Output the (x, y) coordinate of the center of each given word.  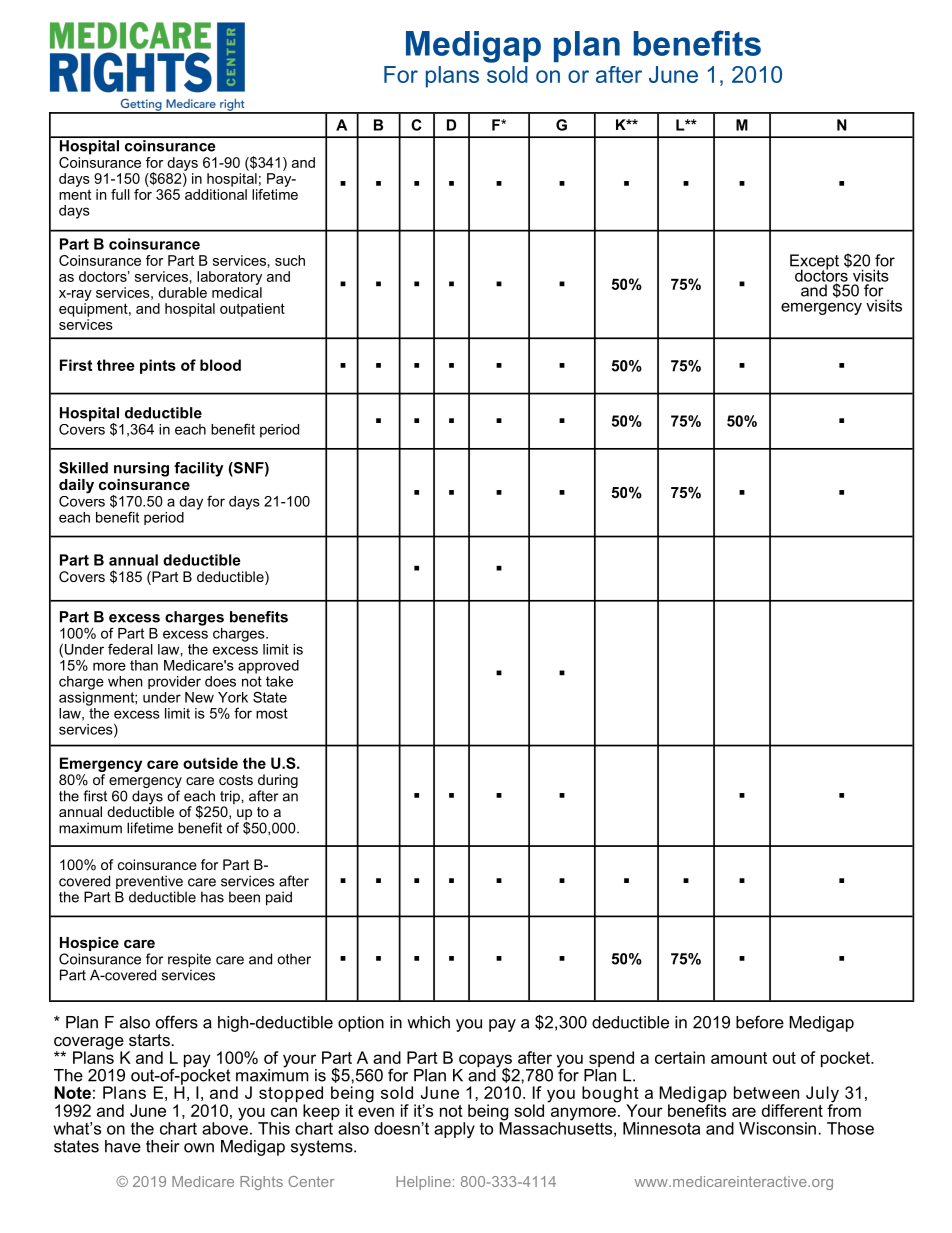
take (279, 681)
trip (229, 798)
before (760, 1022)
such (290, 260)
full (120, 194)
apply (454, 1130)
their (162, 1146)
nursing (141, 469)
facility (198, 469)
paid (279, 898)
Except (814, 263)
